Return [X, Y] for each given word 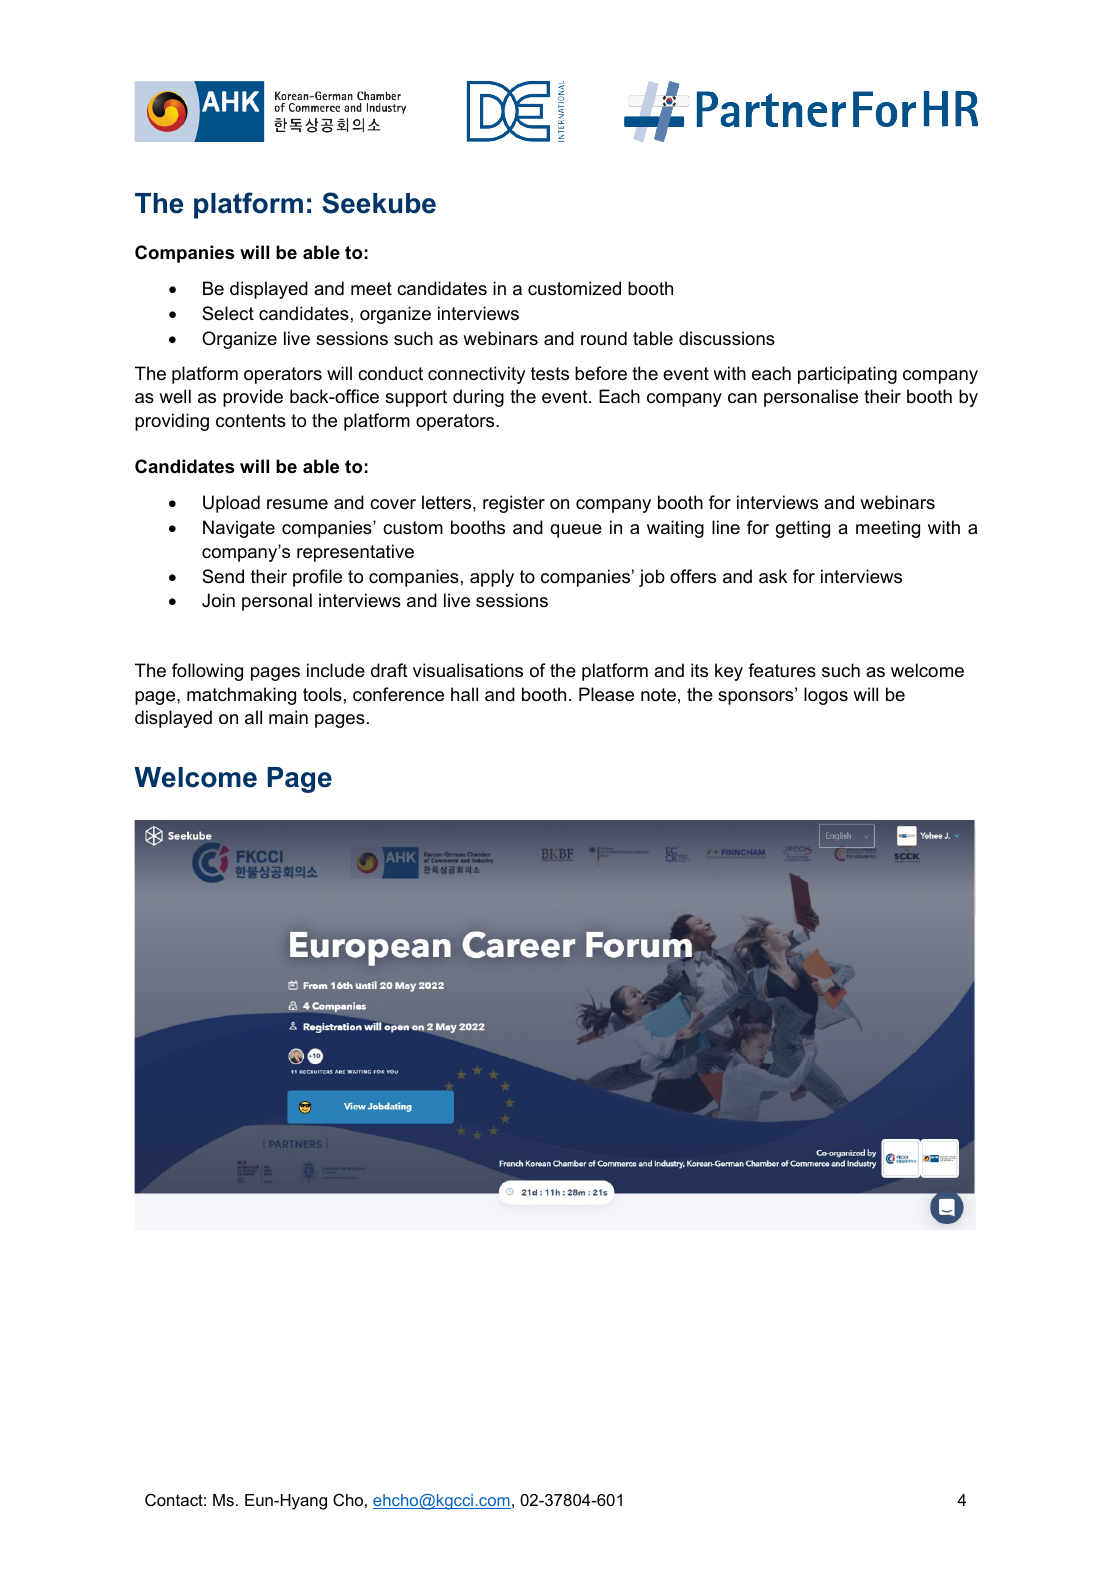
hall [464, 694]
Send [223, 576]
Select [228, 313]
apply [492, 578]
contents [251, 421]
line [726, 527]
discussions [727, 338]
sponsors [757, 697]
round [604, 338]
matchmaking [241, 696]
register [514, 504]
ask [773, 576]
